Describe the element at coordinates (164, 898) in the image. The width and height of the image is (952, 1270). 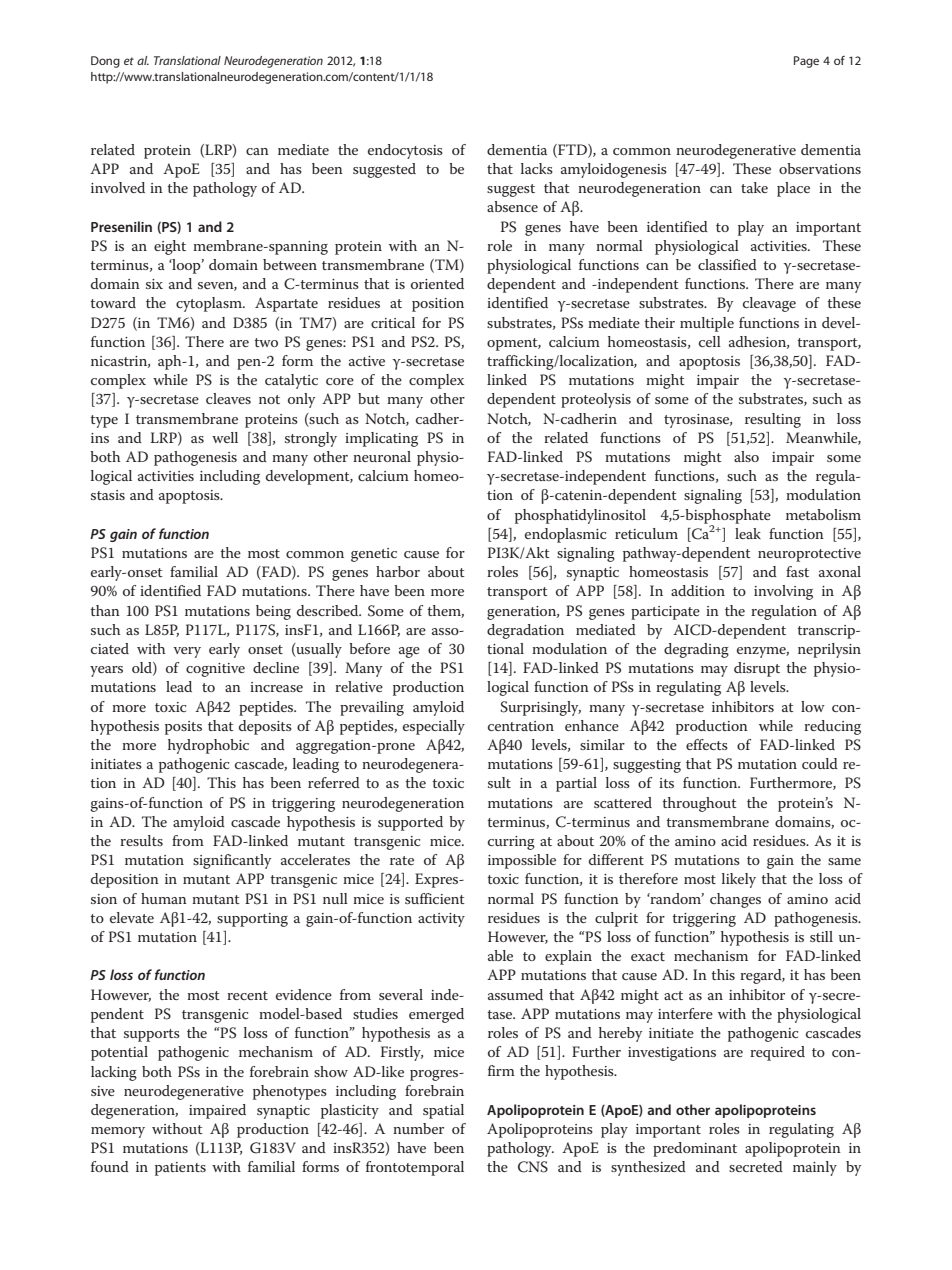
I see `human` at that location.
